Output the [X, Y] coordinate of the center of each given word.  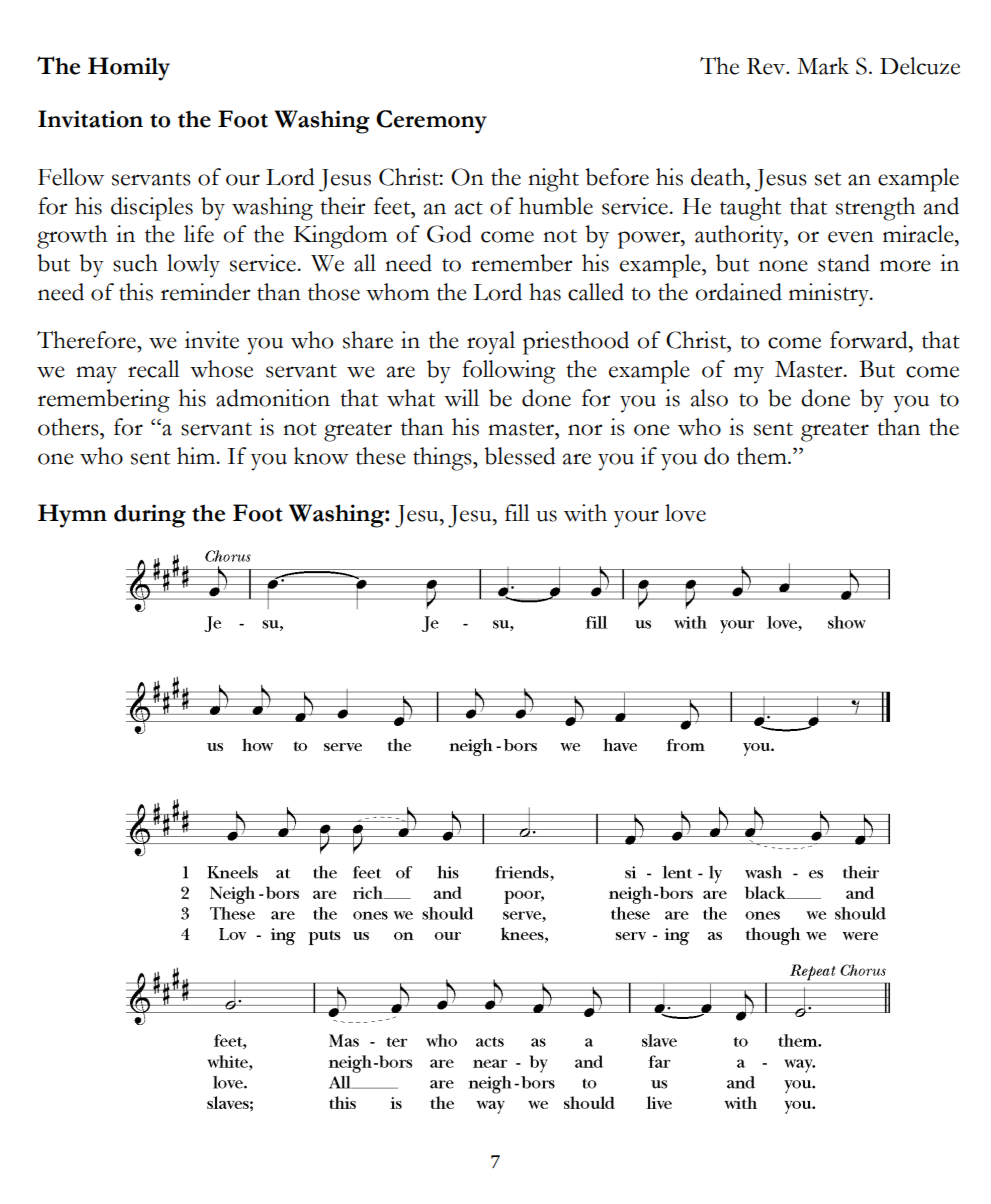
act [469, 208]
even [851, 237]
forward [870, 341]
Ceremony [431, 122]
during [150, 516]
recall [154, 369]
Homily [129, 69]
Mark [823, 66]
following [508, 372]
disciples [152, 209]
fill [517, 512]
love [685, 513]
